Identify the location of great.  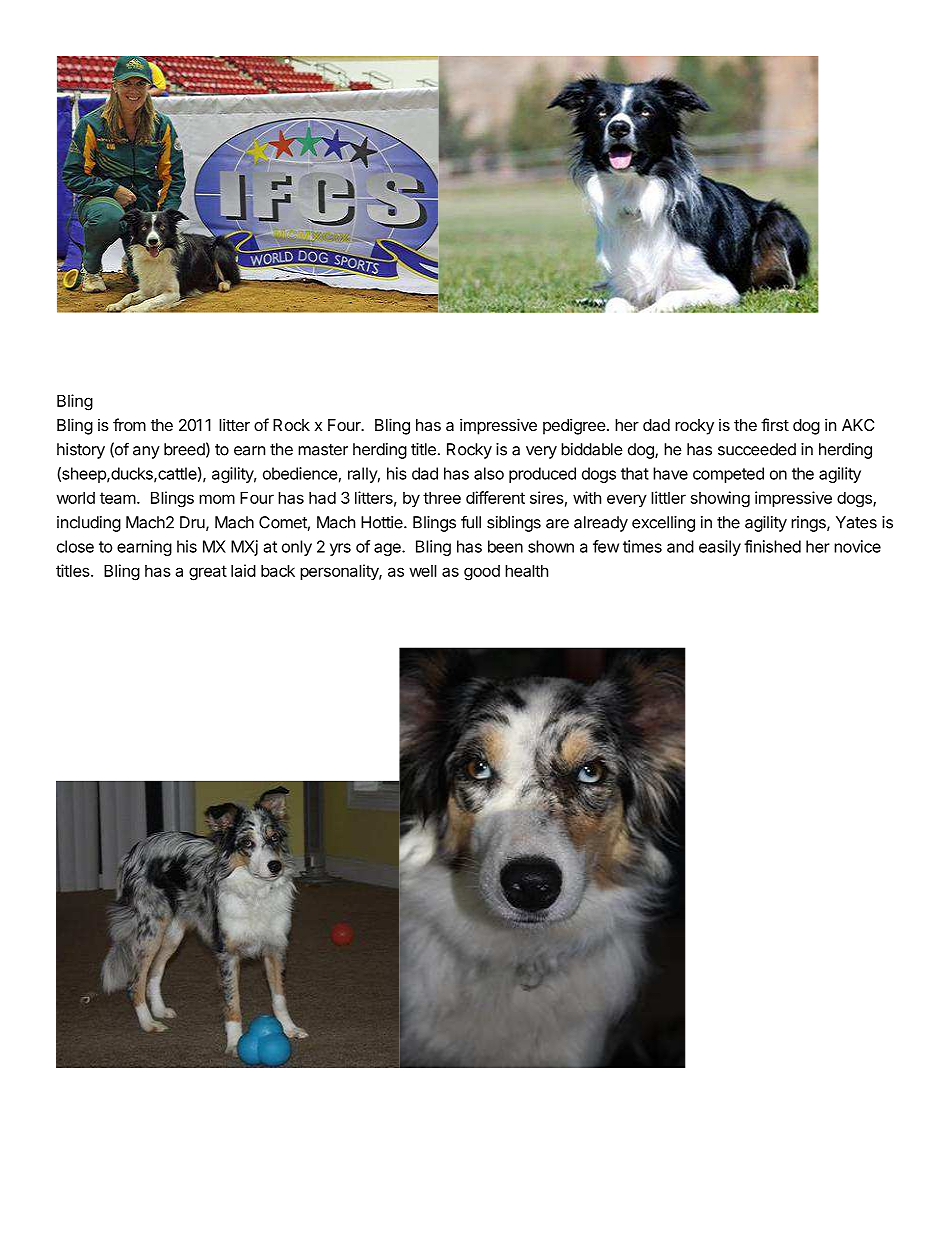
(208, 573).
